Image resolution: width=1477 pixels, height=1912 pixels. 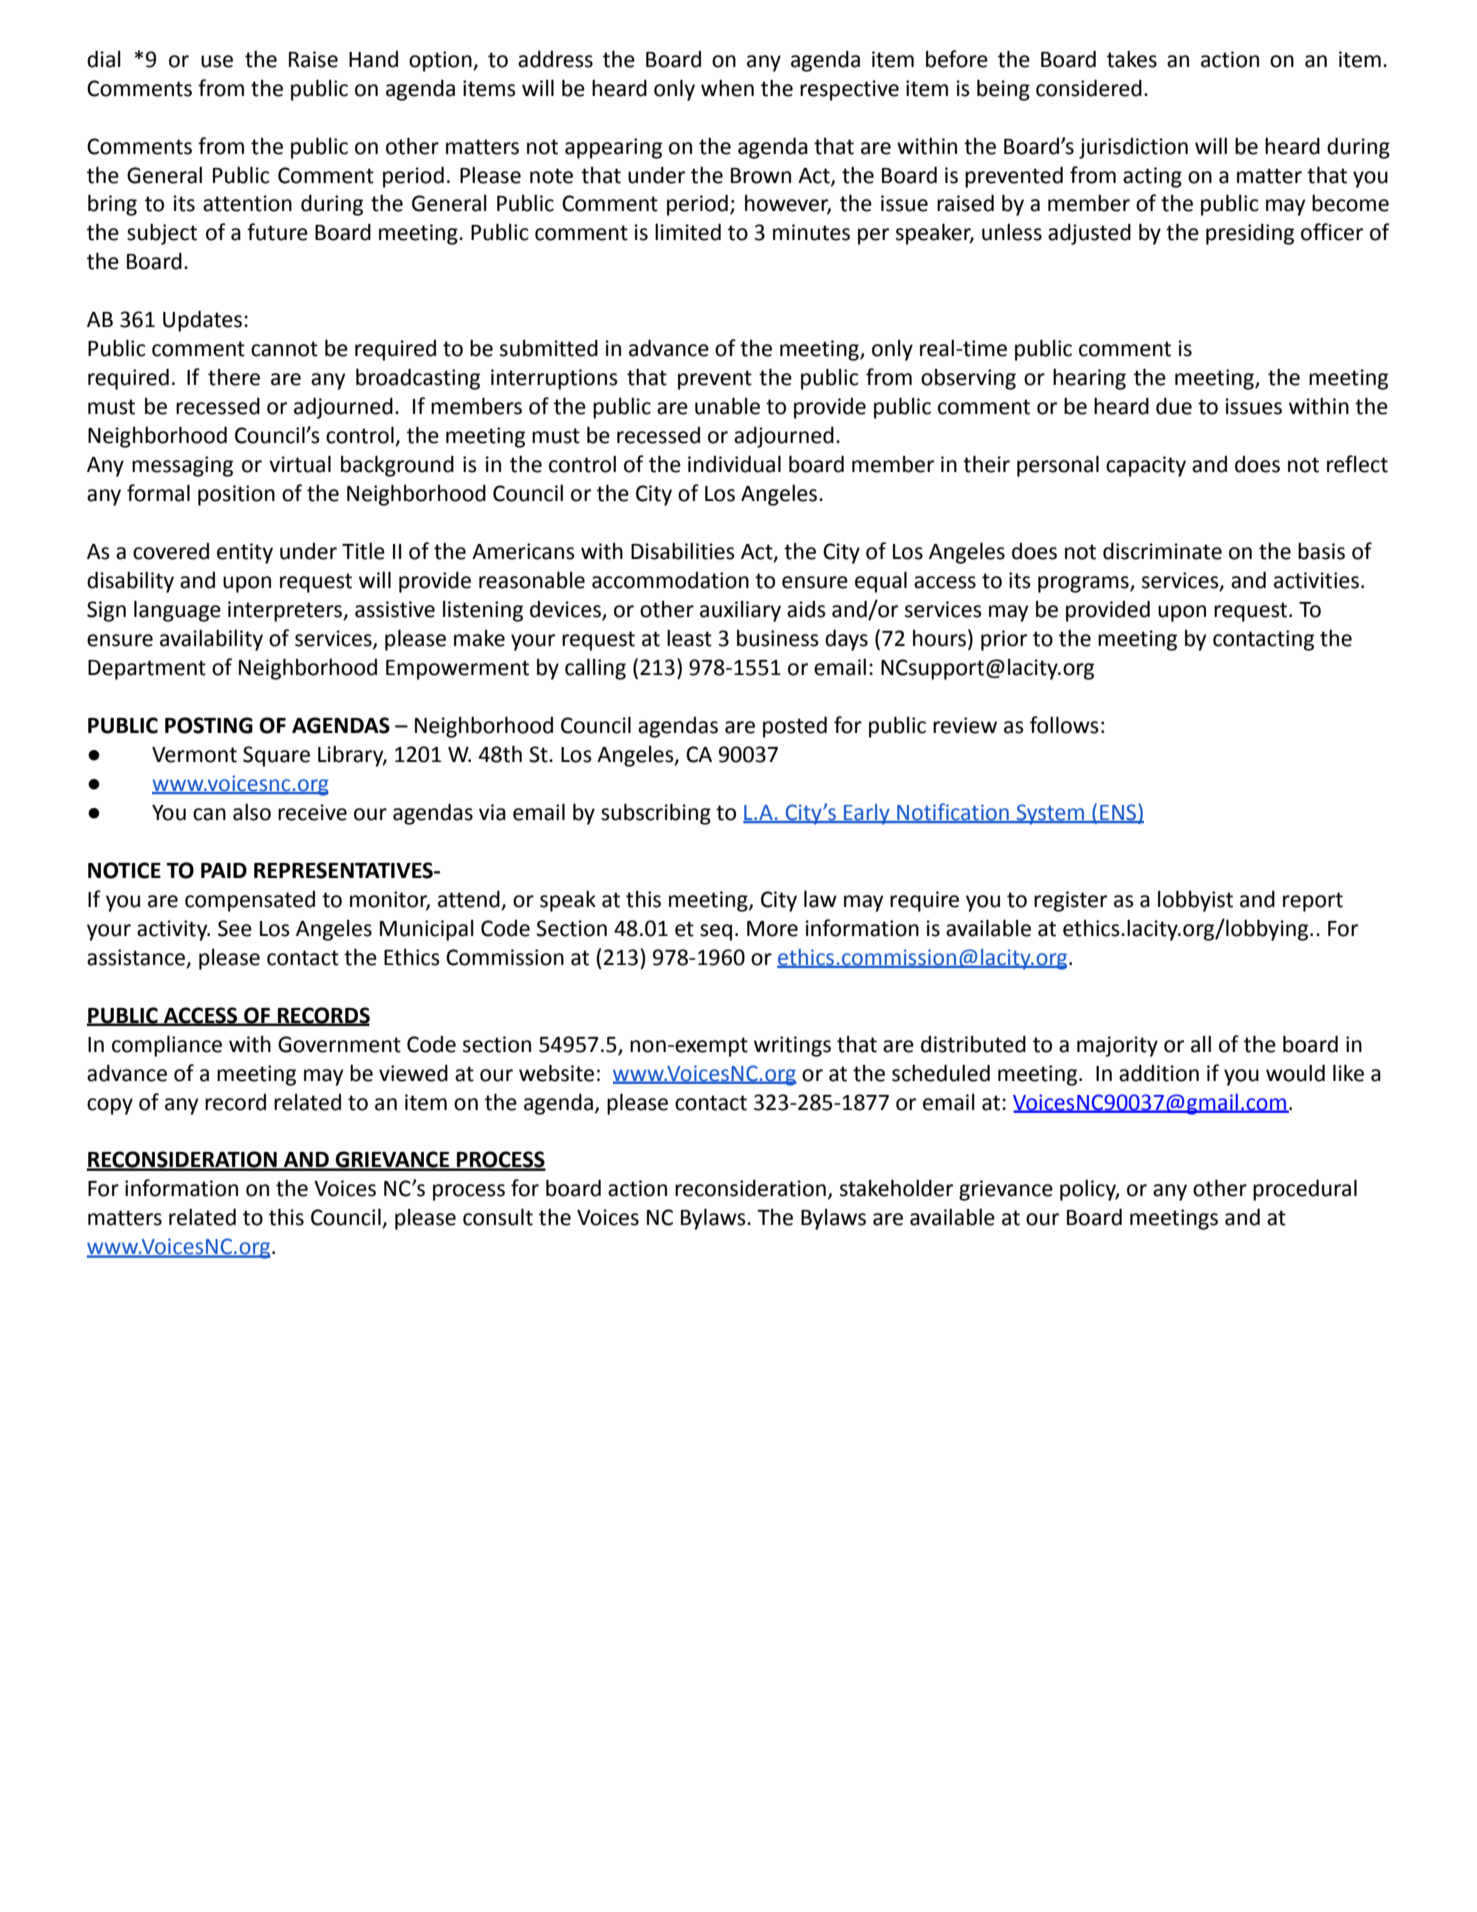 What do you see at coordinates (1305, 1190) in the document?
I see `procedural` at bounding box center [1305, 1190].
